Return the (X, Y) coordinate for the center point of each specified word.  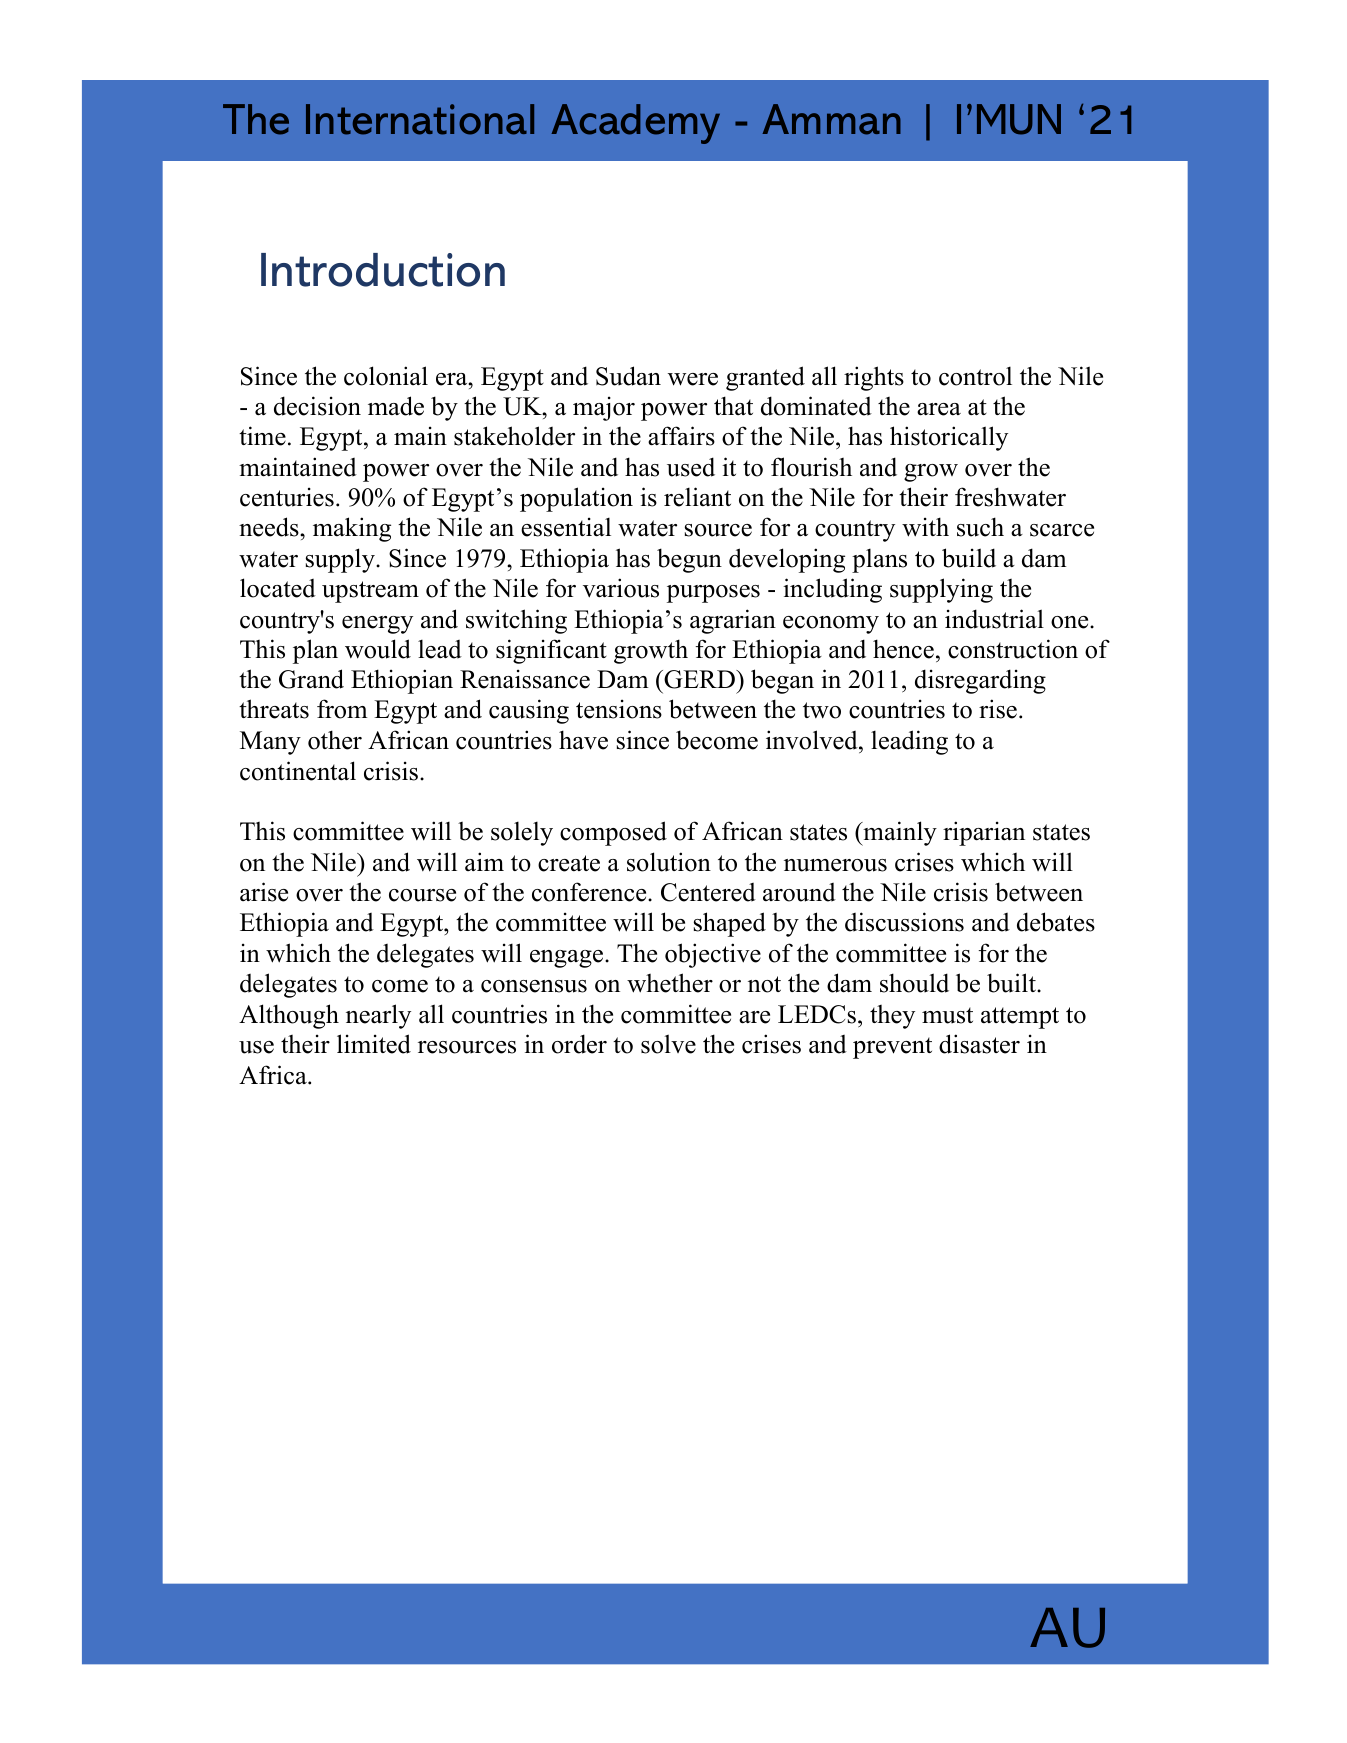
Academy (635, 124)
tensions (619, 709)
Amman (831, 119)
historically (949, 438)
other (335, 740)
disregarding (980, 681)
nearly (378, 1016)
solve (668, 1044)
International (420, 119)
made (396, 406)
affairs (681, 436)
